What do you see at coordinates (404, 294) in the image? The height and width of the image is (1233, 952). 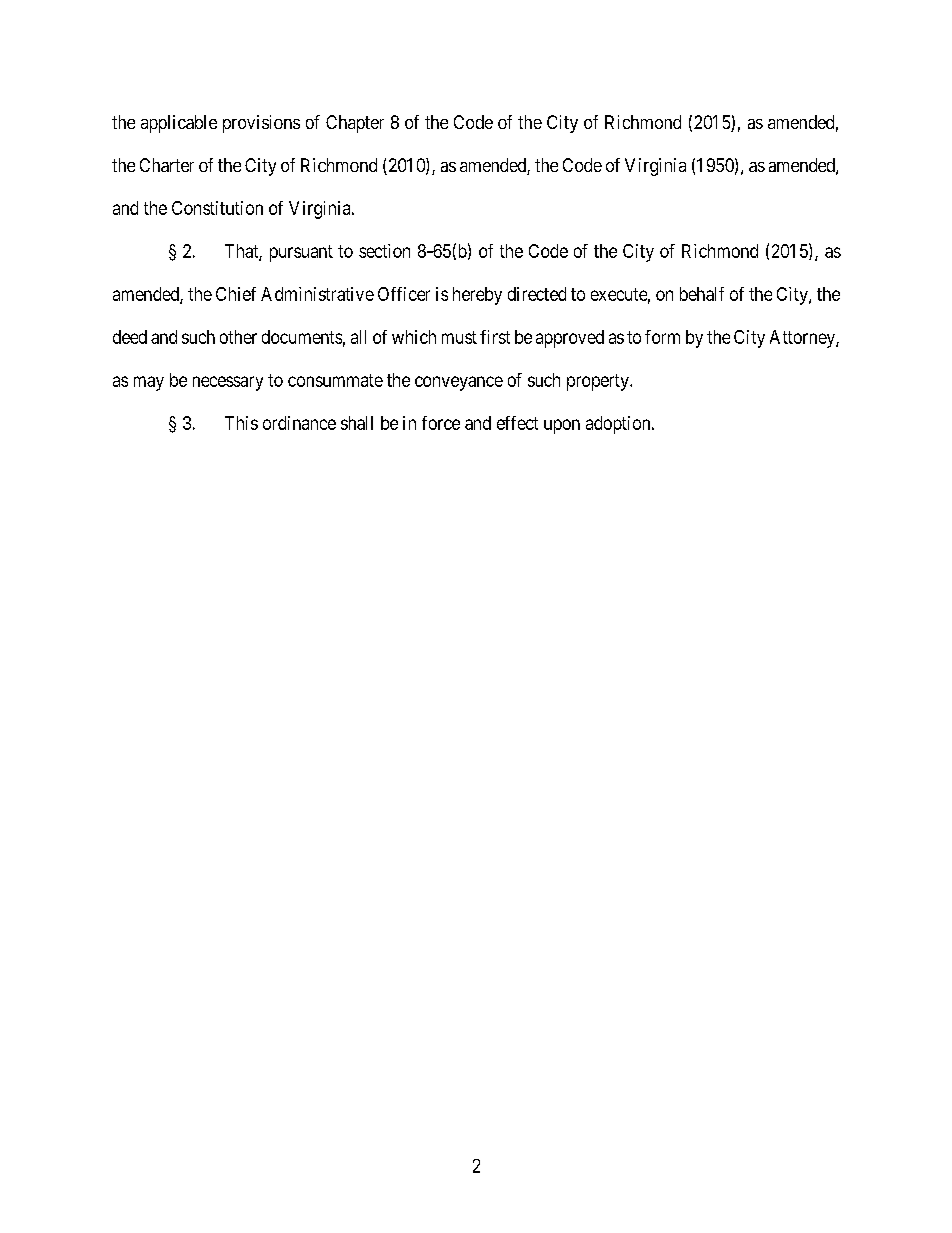 I see `Officer` at bounding box center [404, 294].
